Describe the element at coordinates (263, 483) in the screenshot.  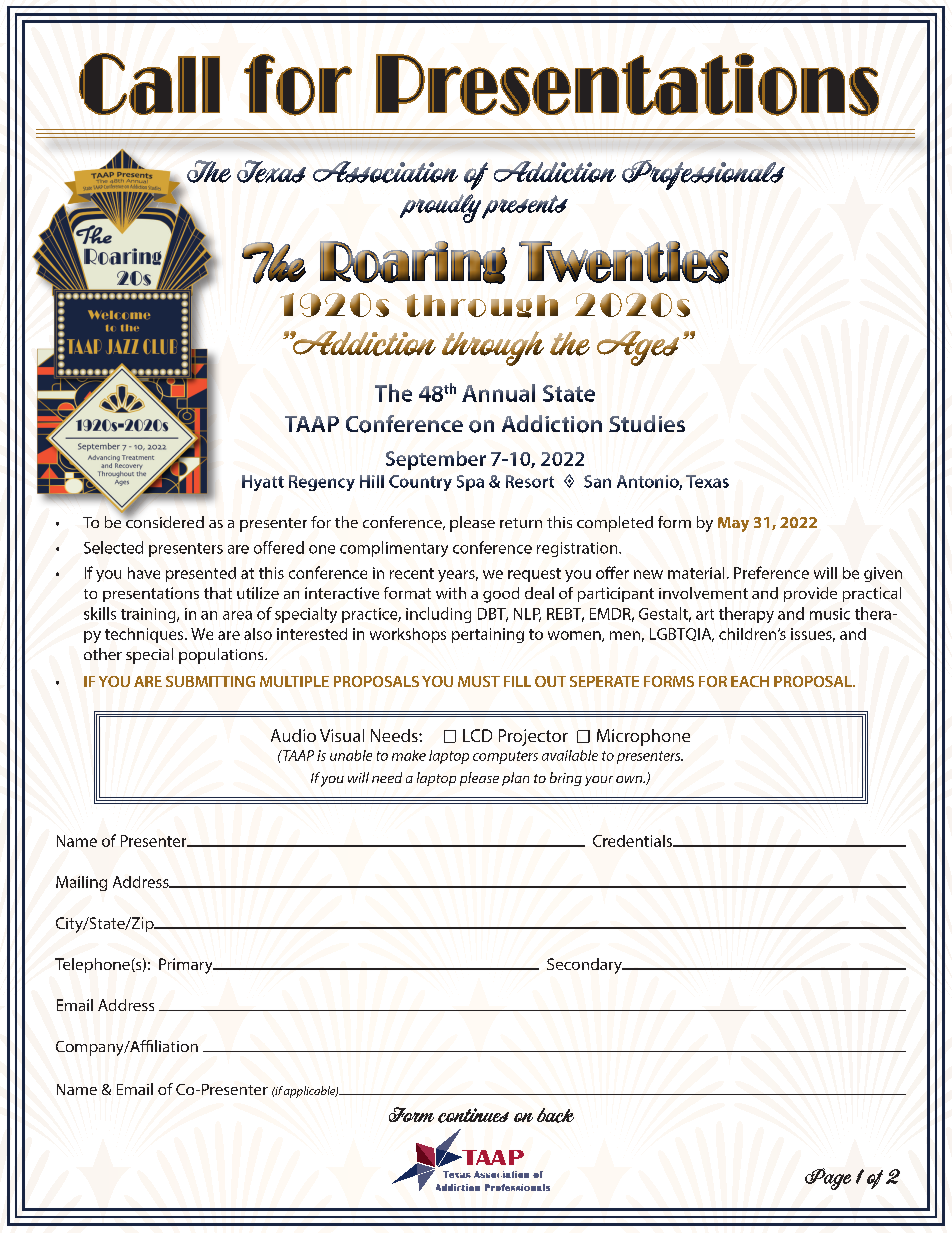
I see `Hyatt` at that location.
